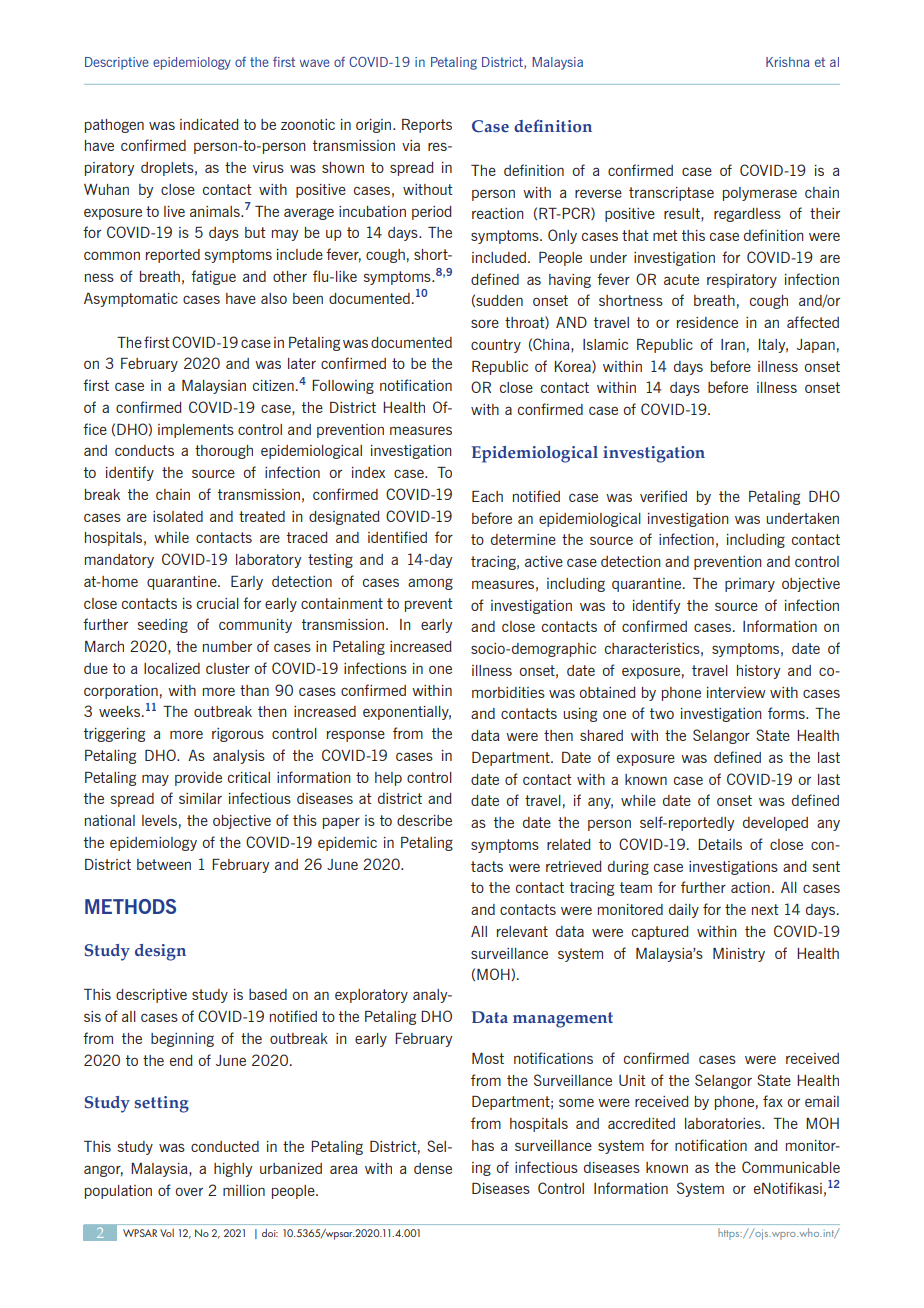 This screenshot has width=924, height=1308. Describe the element at coordinates (209, 124) in the screenshot. I see `indicated` at that location.
